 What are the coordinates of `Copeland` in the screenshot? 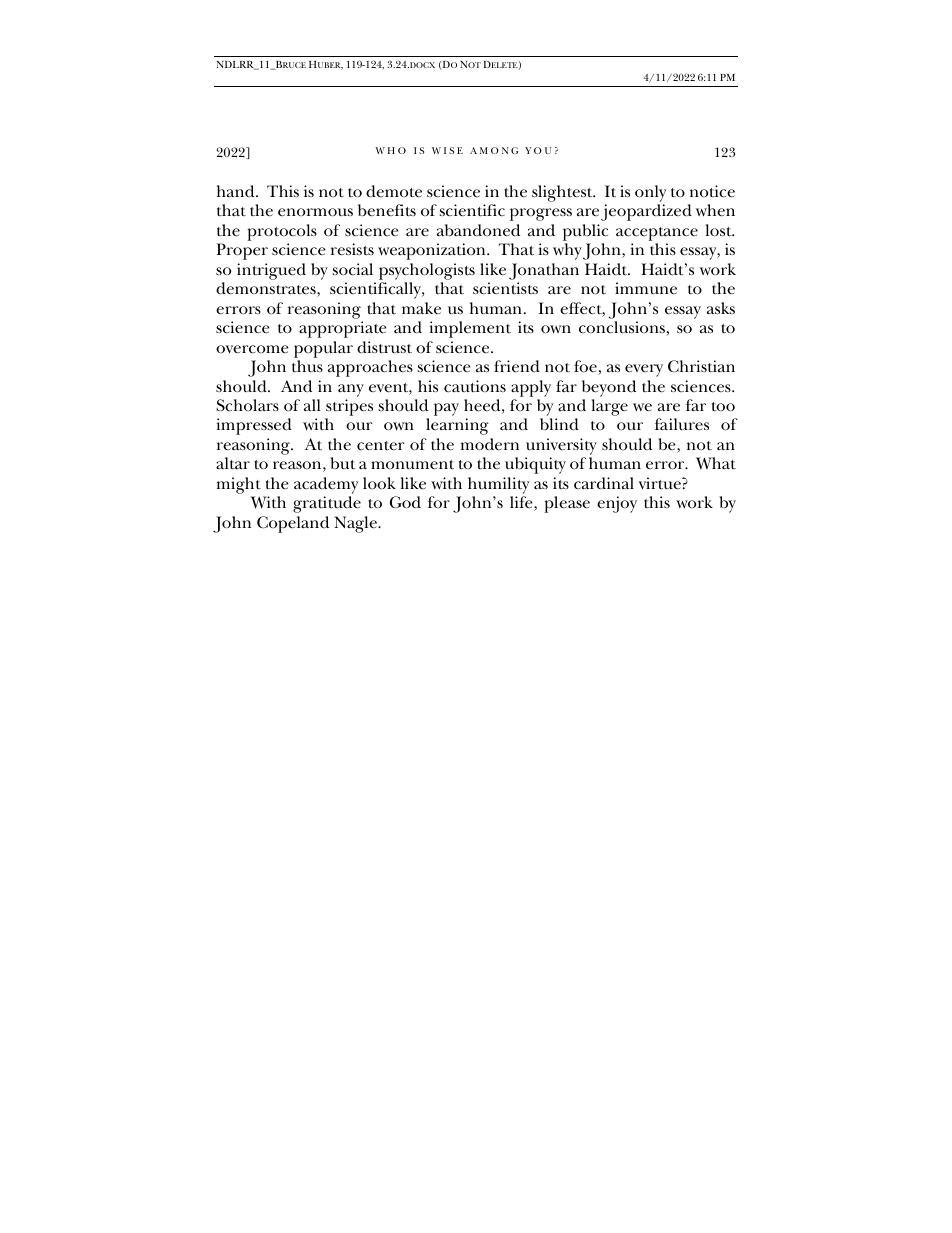 It's located at (293, 524).
